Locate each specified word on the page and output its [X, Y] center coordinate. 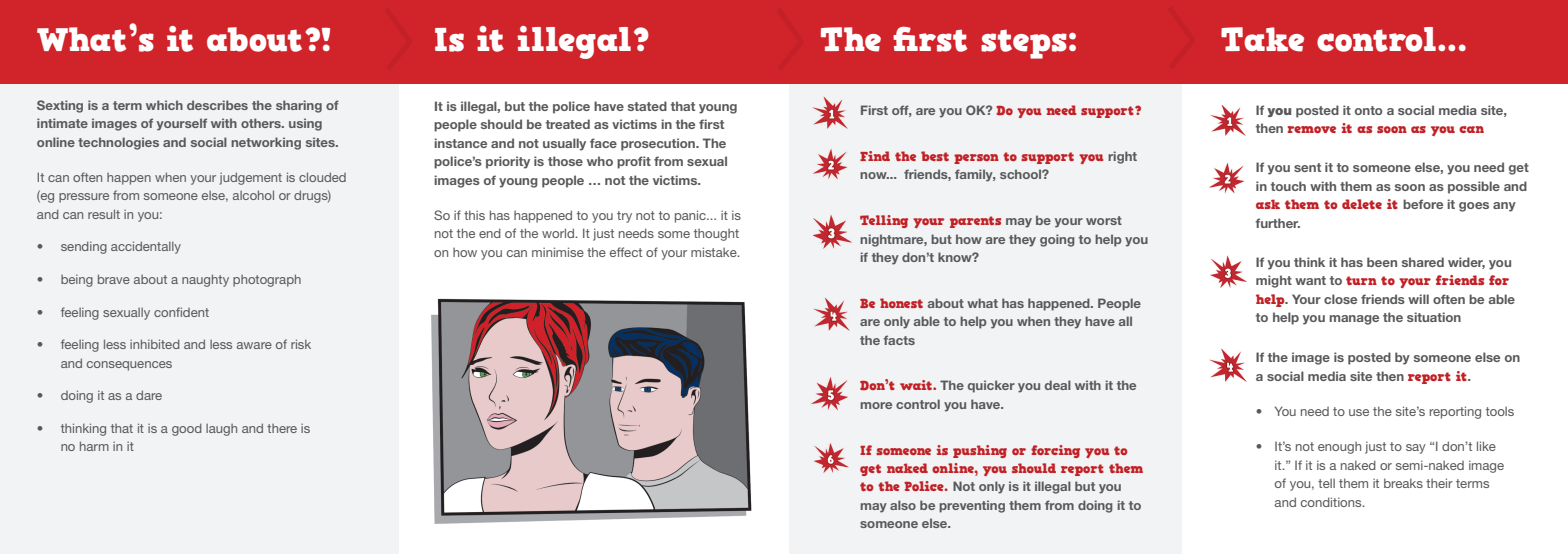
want [1310, 280]
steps [1024, 44]
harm [94, 446]
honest [901, 303]
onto [1368, 110]
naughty [205, 280]
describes [217, 105]
